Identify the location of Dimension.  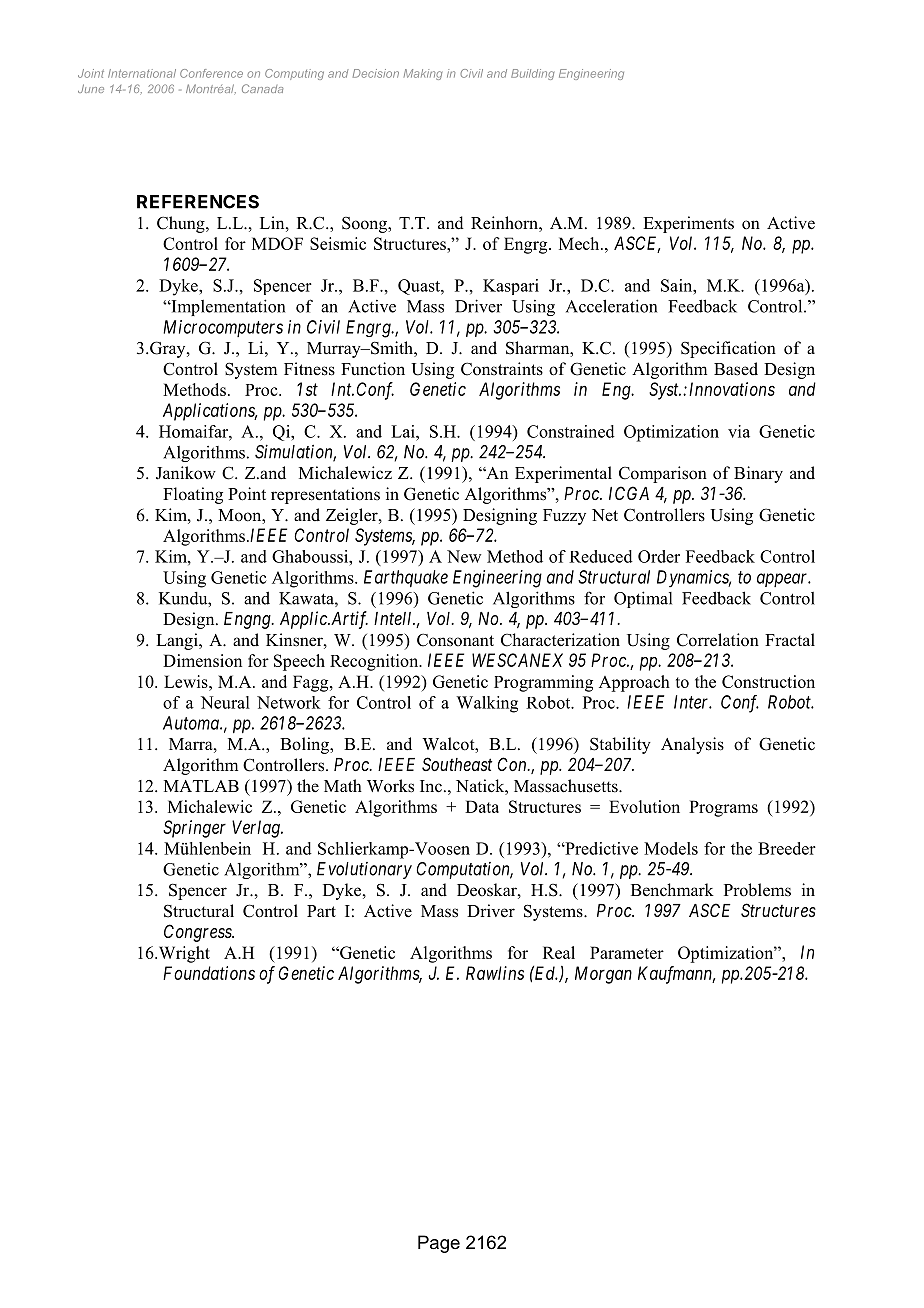
(202, 660).
